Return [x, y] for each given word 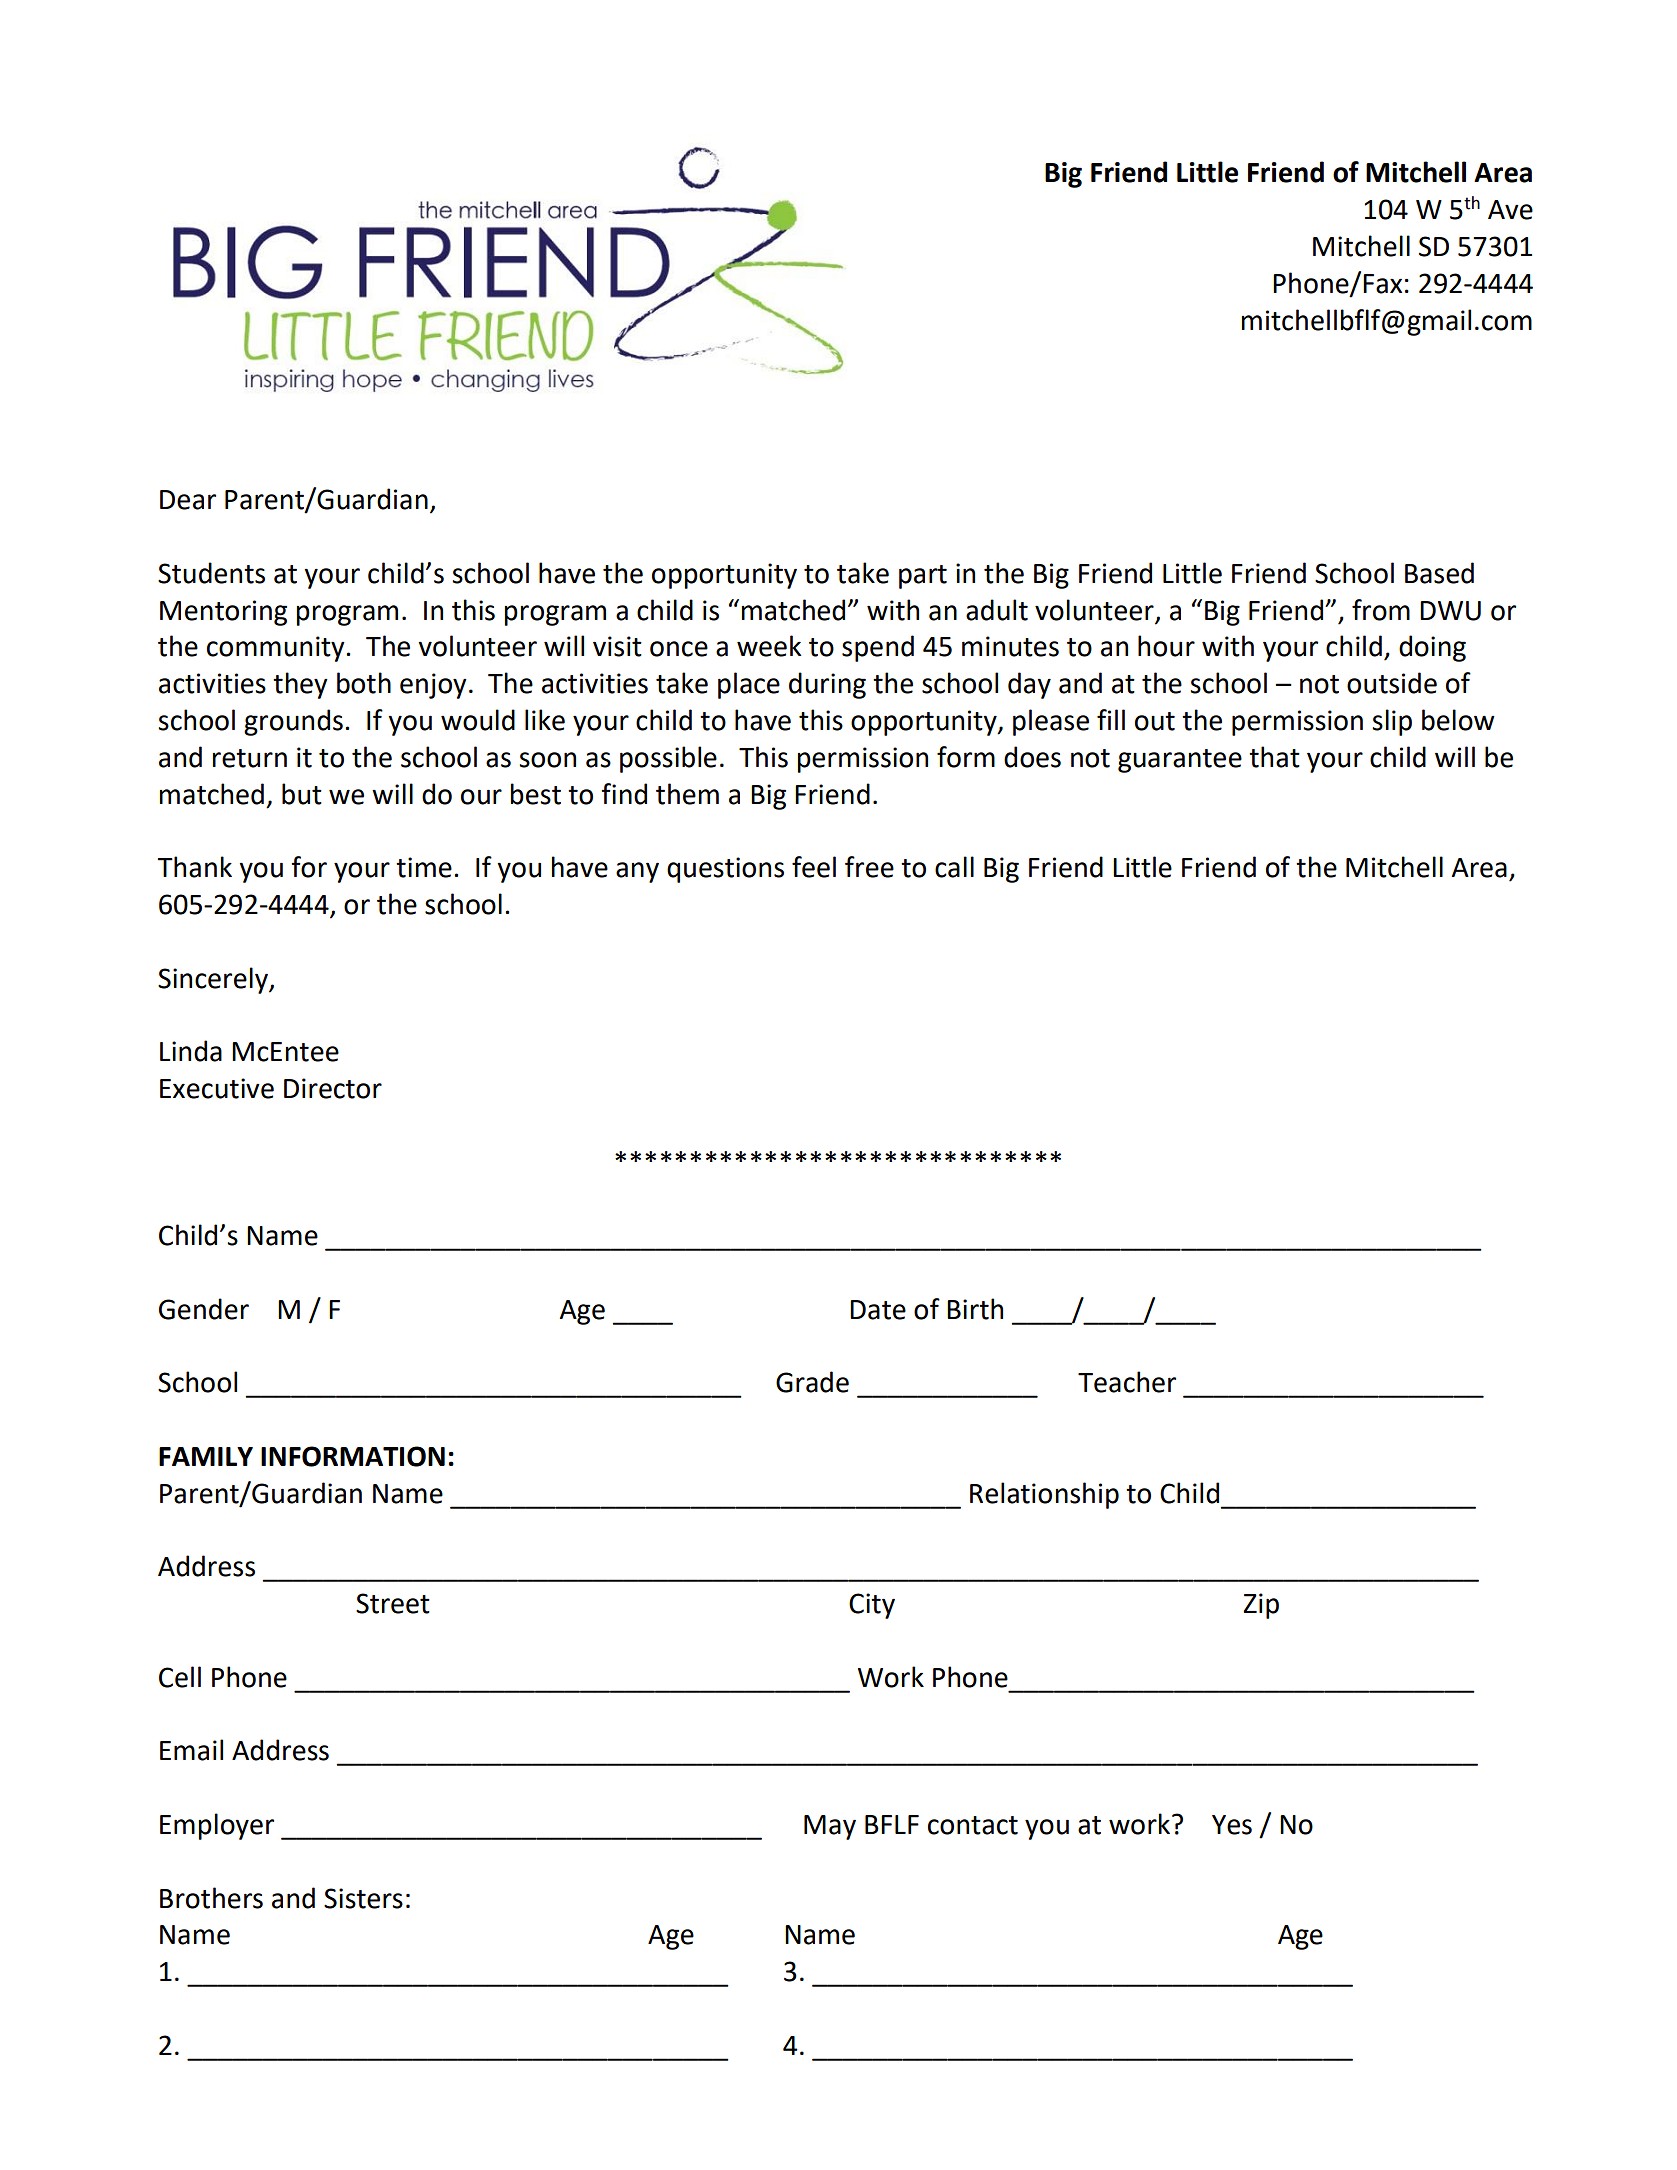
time [424, 867]
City [872, 1606]
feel [814, 867]
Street [393, 1603]
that [1274, 757]
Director [333, 1088]
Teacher [1127, 1382]
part [923, 577]
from [1381, 610]
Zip [1261, 1606]
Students [211, 573]
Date [878, 1310]
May [830, 1827]
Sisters [363, 1898]
